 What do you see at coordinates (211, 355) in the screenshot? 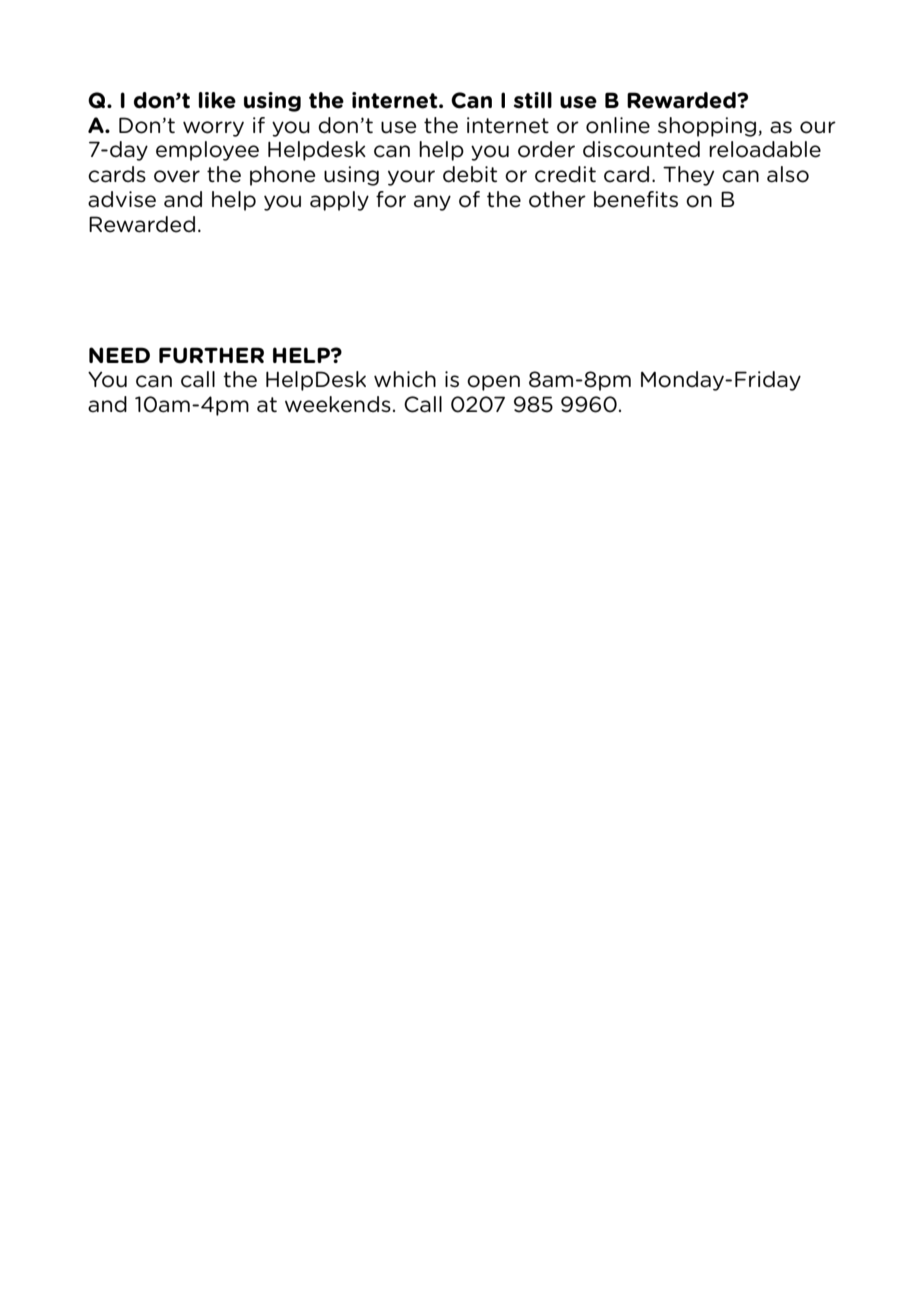
I see `FURTHER` at bounding box center [211, 355].
